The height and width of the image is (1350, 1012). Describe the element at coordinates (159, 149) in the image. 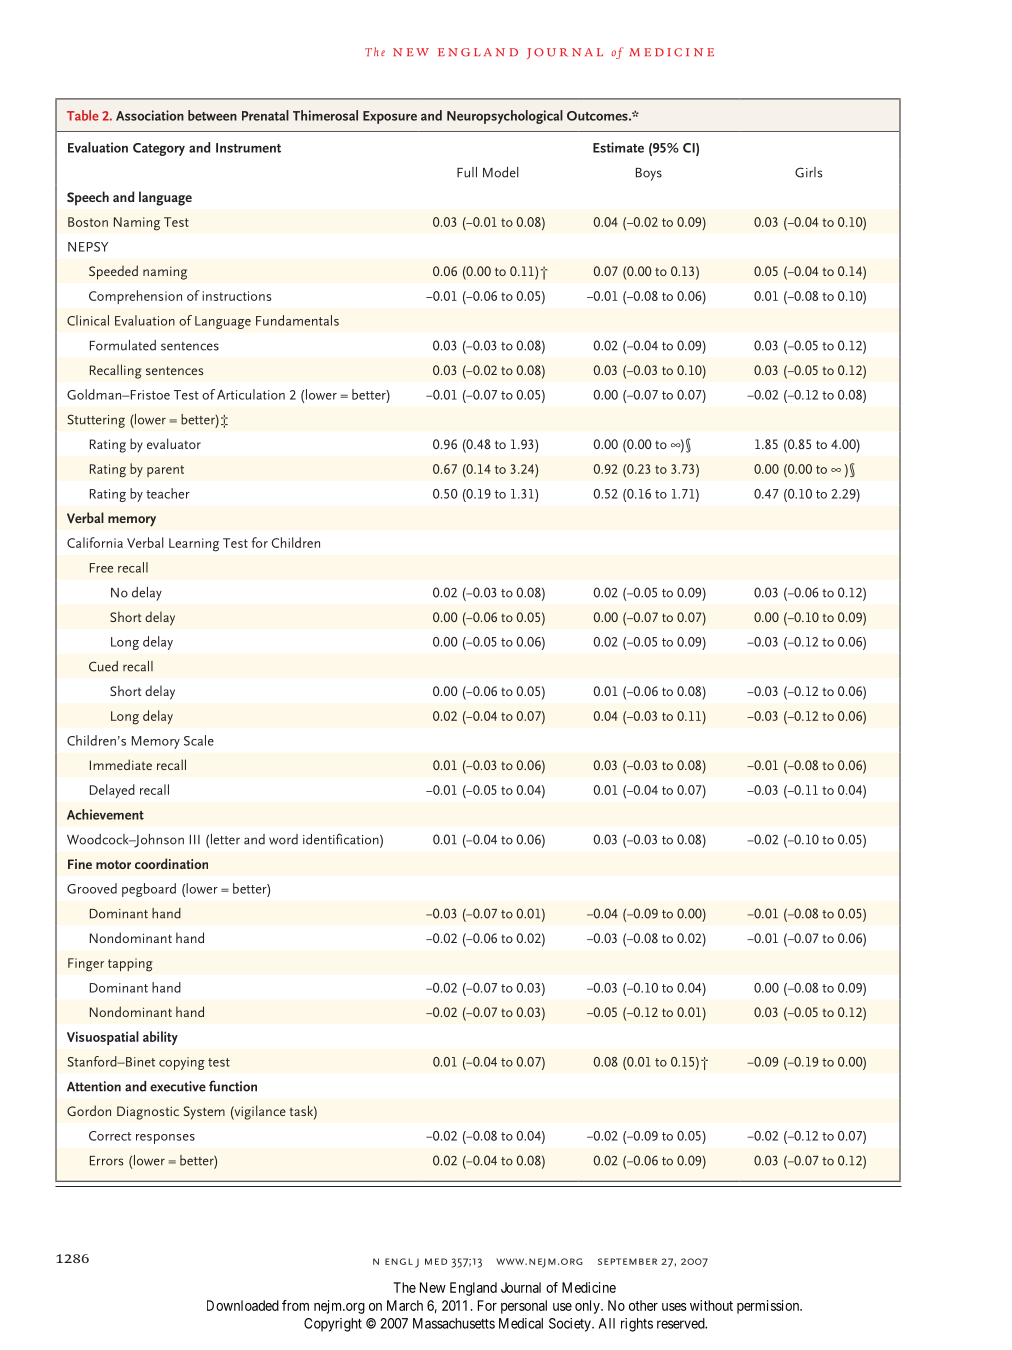

I see `Category` at that location.
